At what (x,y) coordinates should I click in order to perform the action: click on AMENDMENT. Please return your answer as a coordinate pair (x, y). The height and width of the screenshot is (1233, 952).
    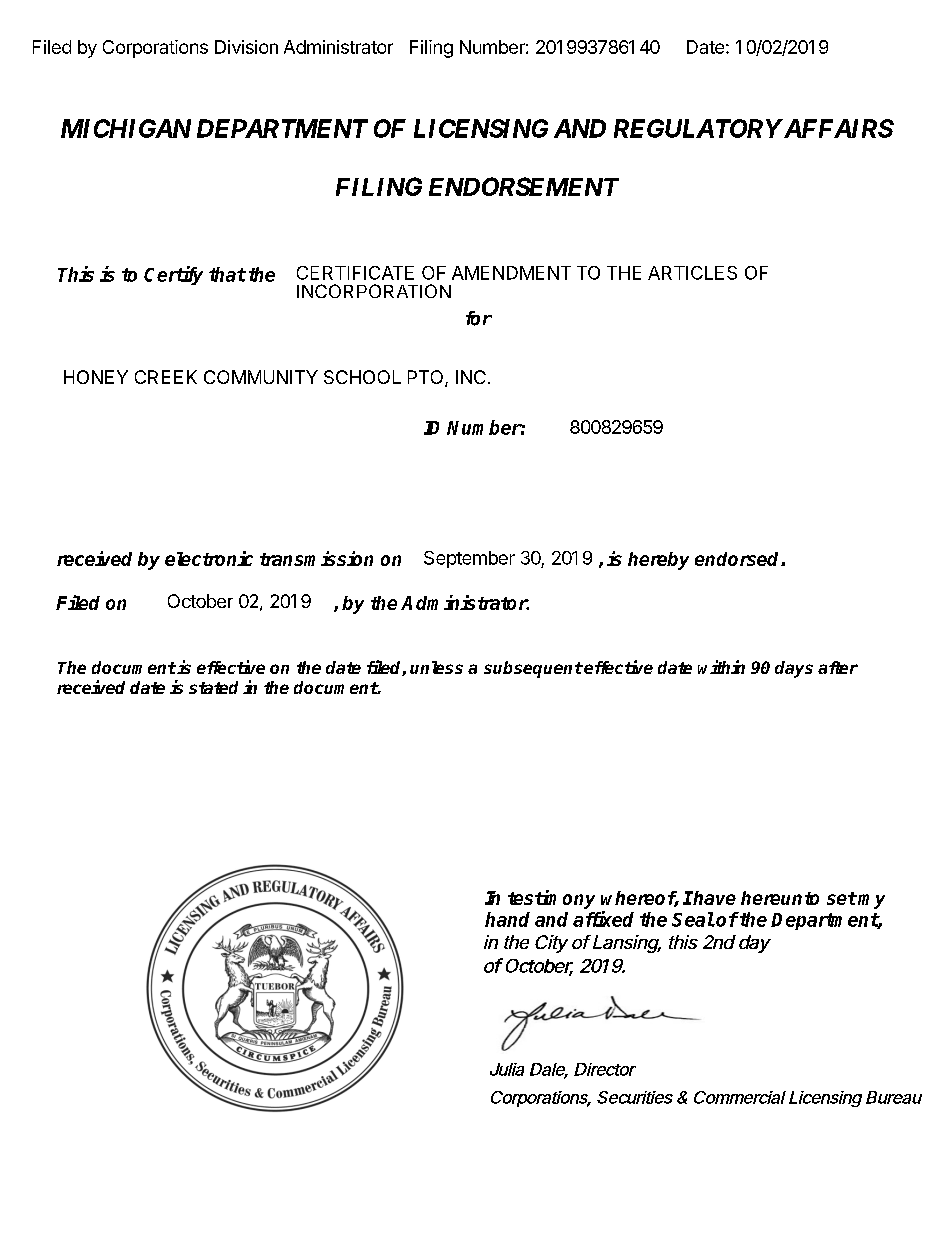
    Looking at the image, I should click on (511, 273).
